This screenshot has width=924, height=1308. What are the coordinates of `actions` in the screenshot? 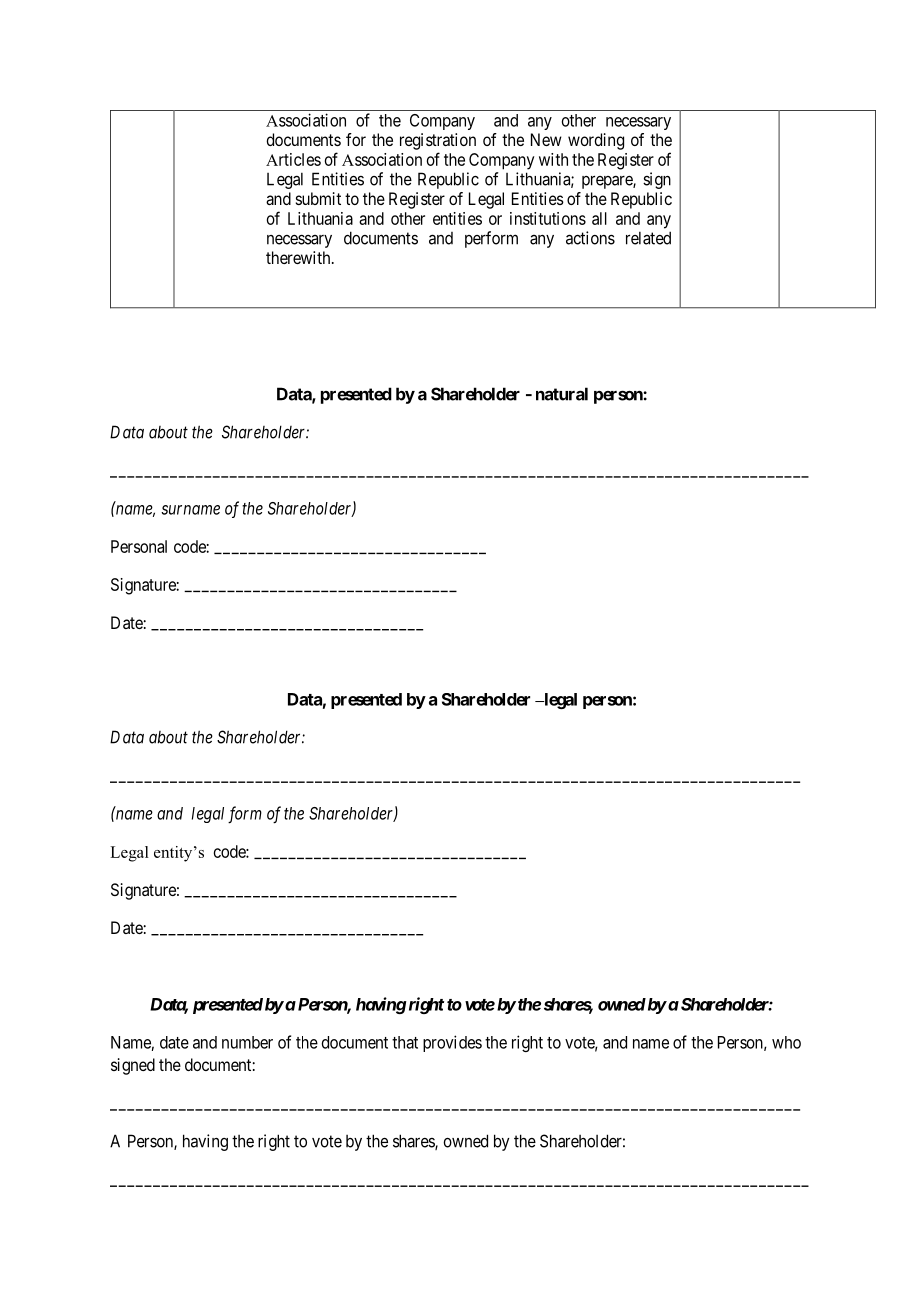 It's located at (590, 238).
